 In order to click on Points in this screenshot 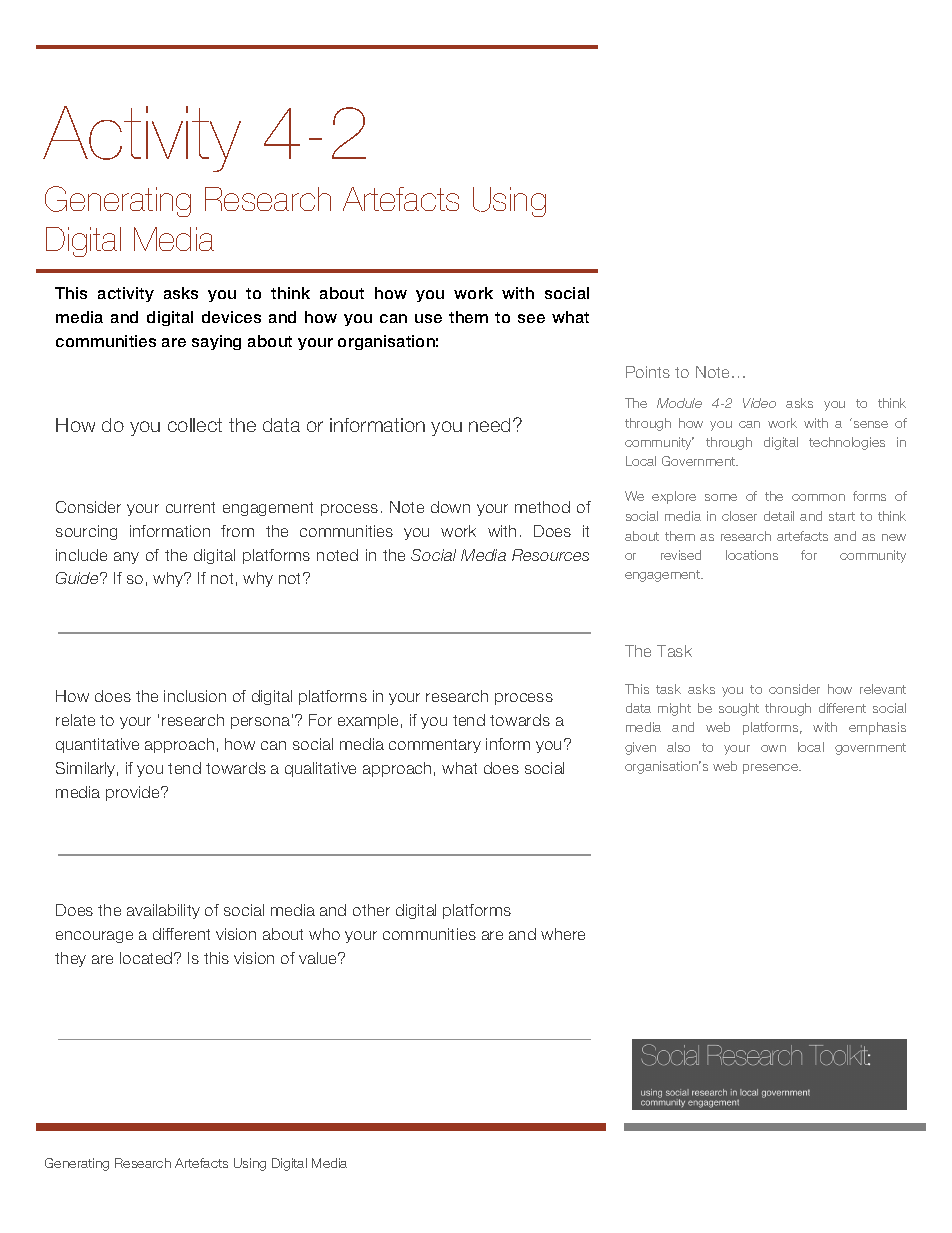, I will do `click(648, 372)`.
